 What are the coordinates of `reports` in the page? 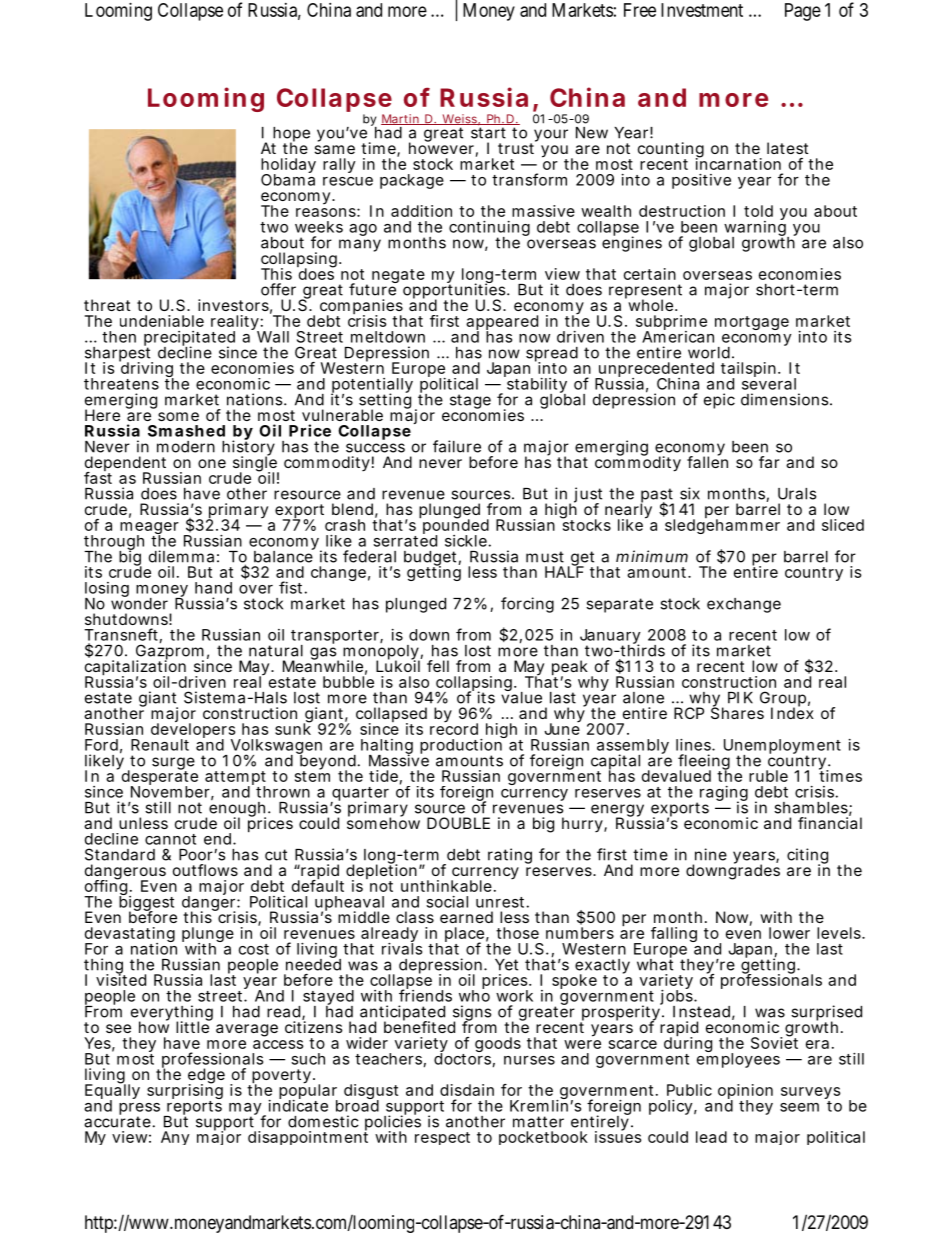 It's located at (193, 1107).
